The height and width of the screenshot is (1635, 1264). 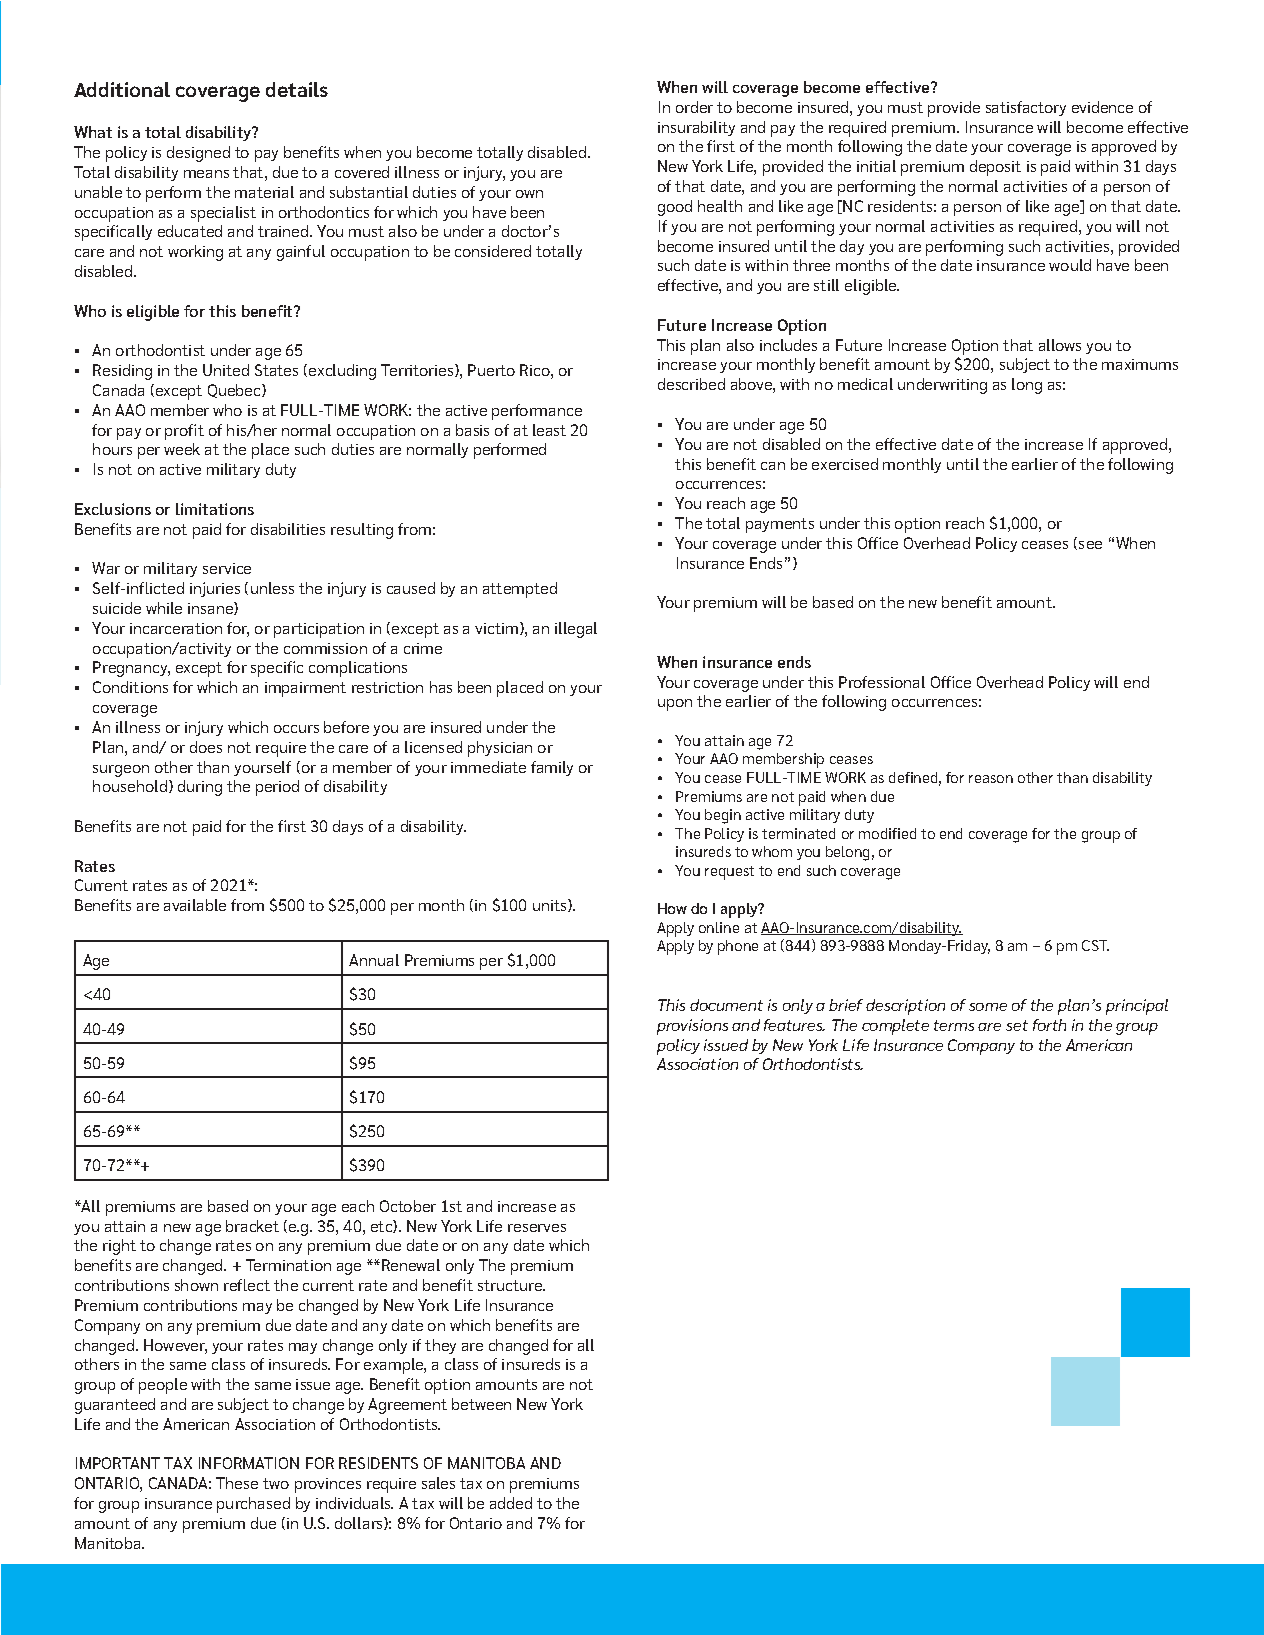 What do you see at coordinates (576, 630) in the screenshot?
I see `illegal` at bounding box center [576, 630].
